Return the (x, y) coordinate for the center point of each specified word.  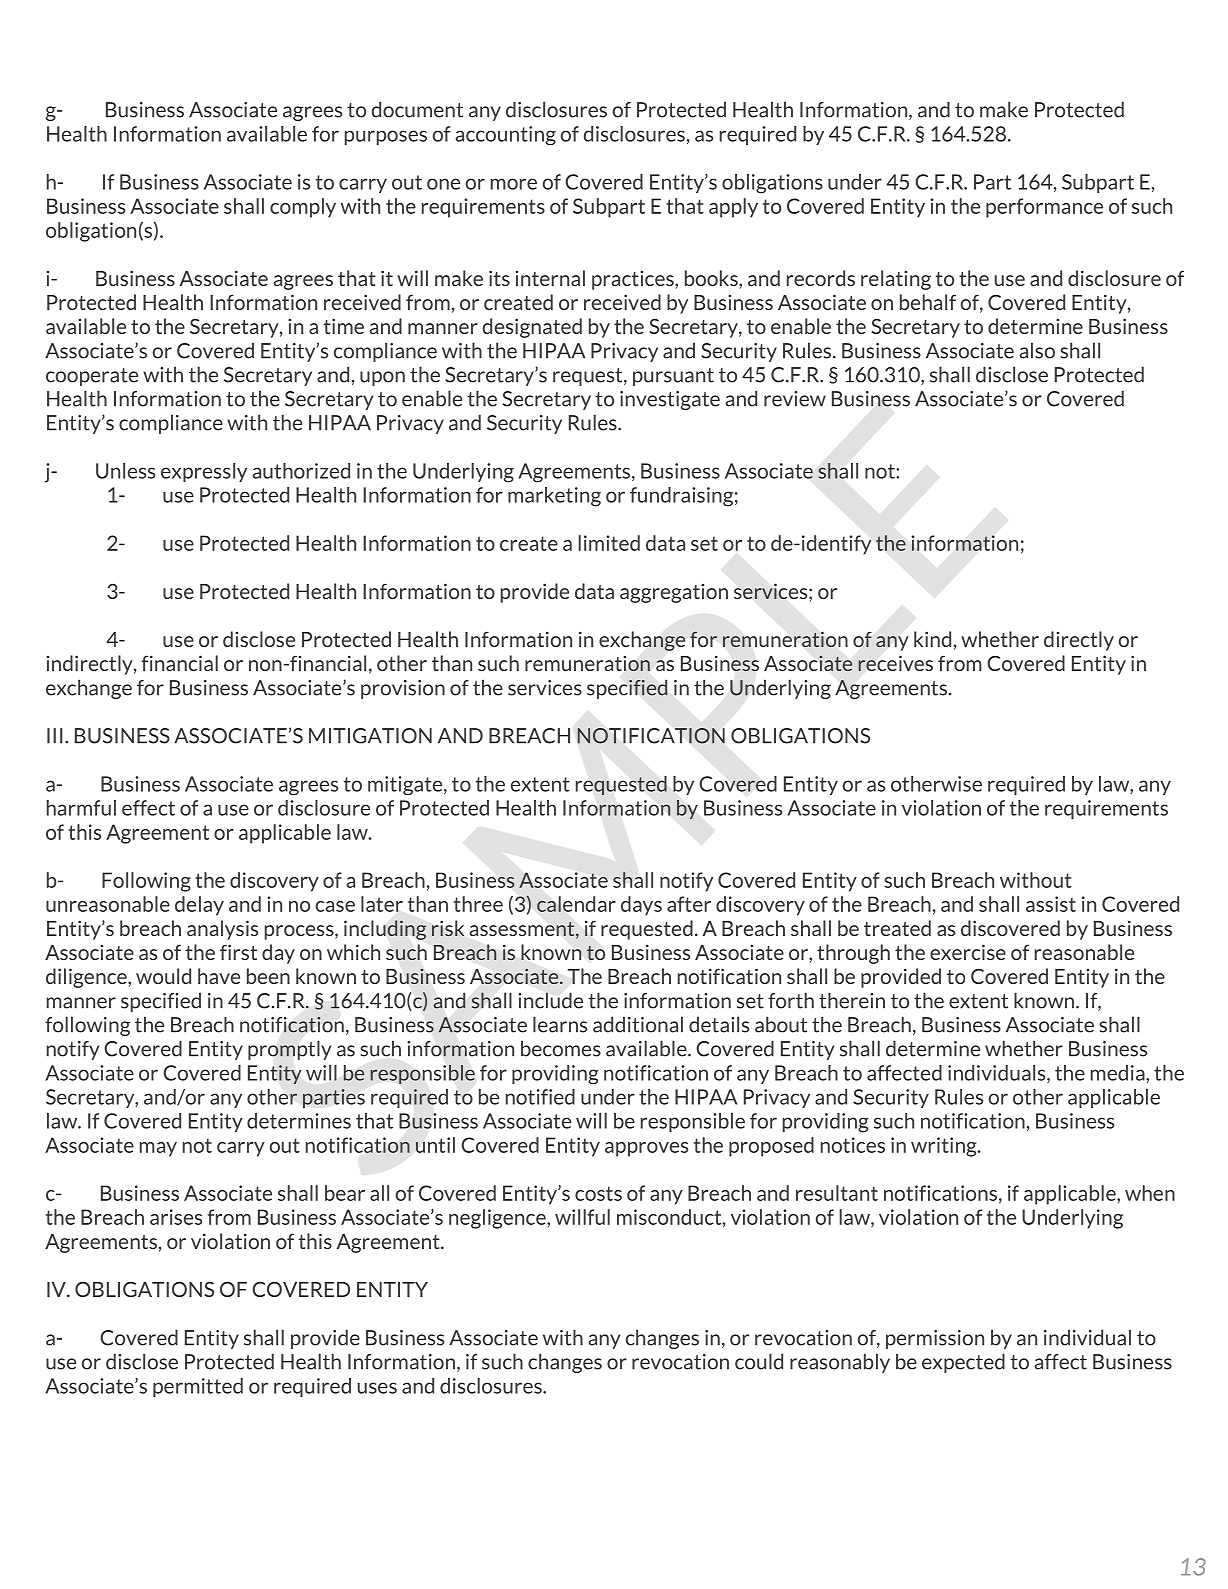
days (641, 906)
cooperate (92, 377)
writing (945, 1147)
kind (932, 639)
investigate (670, 400)
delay (199, 906)
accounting (506, 135)
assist (1051, 904)
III (55, 736)
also (1037, 350)
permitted (198, 1387)
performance (1044, 208)
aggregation (674, 593)
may (158, 1149)
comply (303, 208)
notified (540, 1097)
